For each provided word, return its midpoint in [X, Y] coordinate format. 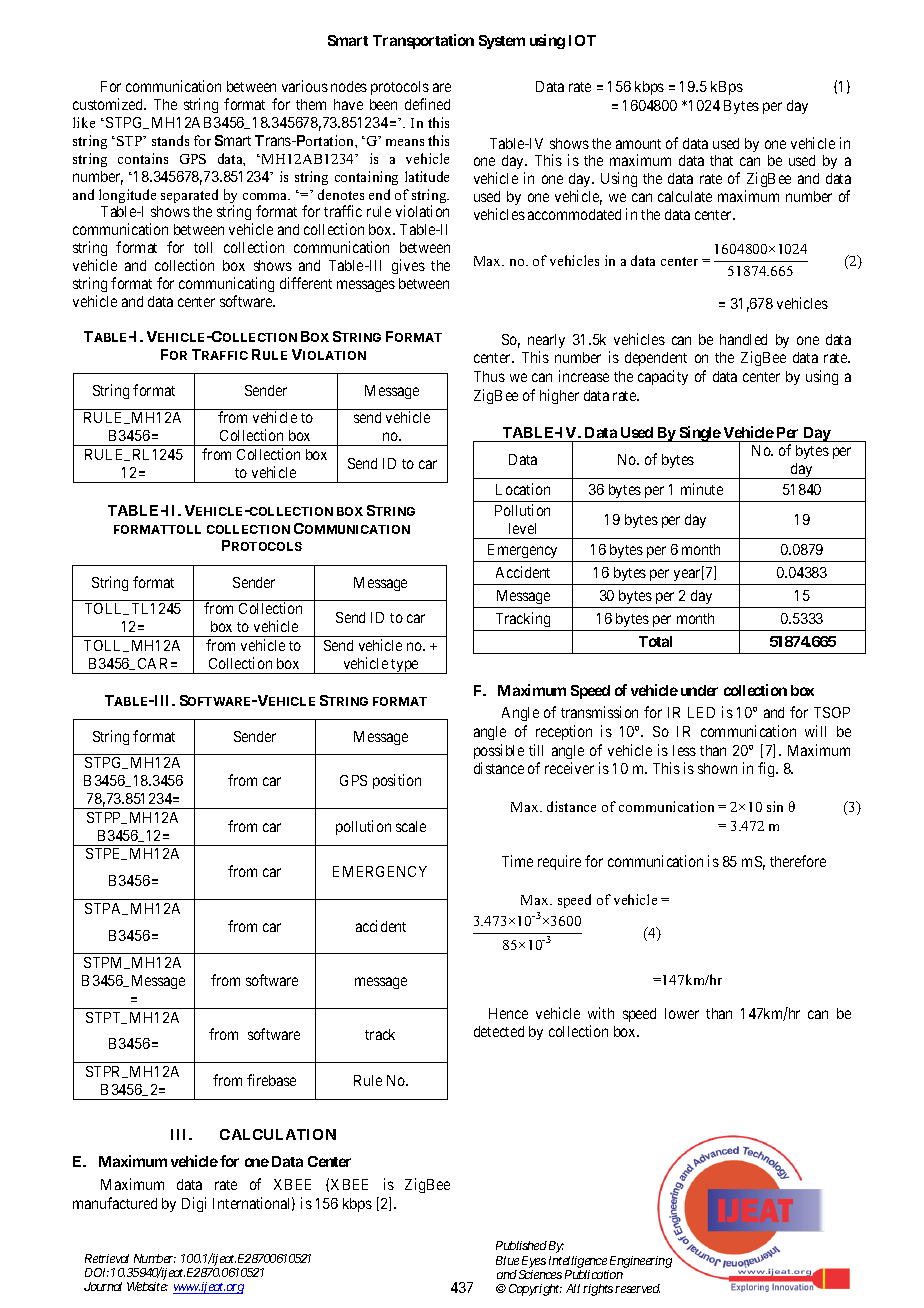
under [699, 690]
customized [109, 104]
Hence [508, 1013]
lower [682, 1013]
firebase [271, 1080]
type [405, 666]
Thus [489, 376]
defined [427, 104]
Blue [507, 1260]
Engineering [641, 1262]
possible [499, 751]
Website [147, 1286]
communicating [226, 284]
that [721, 160]
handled [743, 339]
